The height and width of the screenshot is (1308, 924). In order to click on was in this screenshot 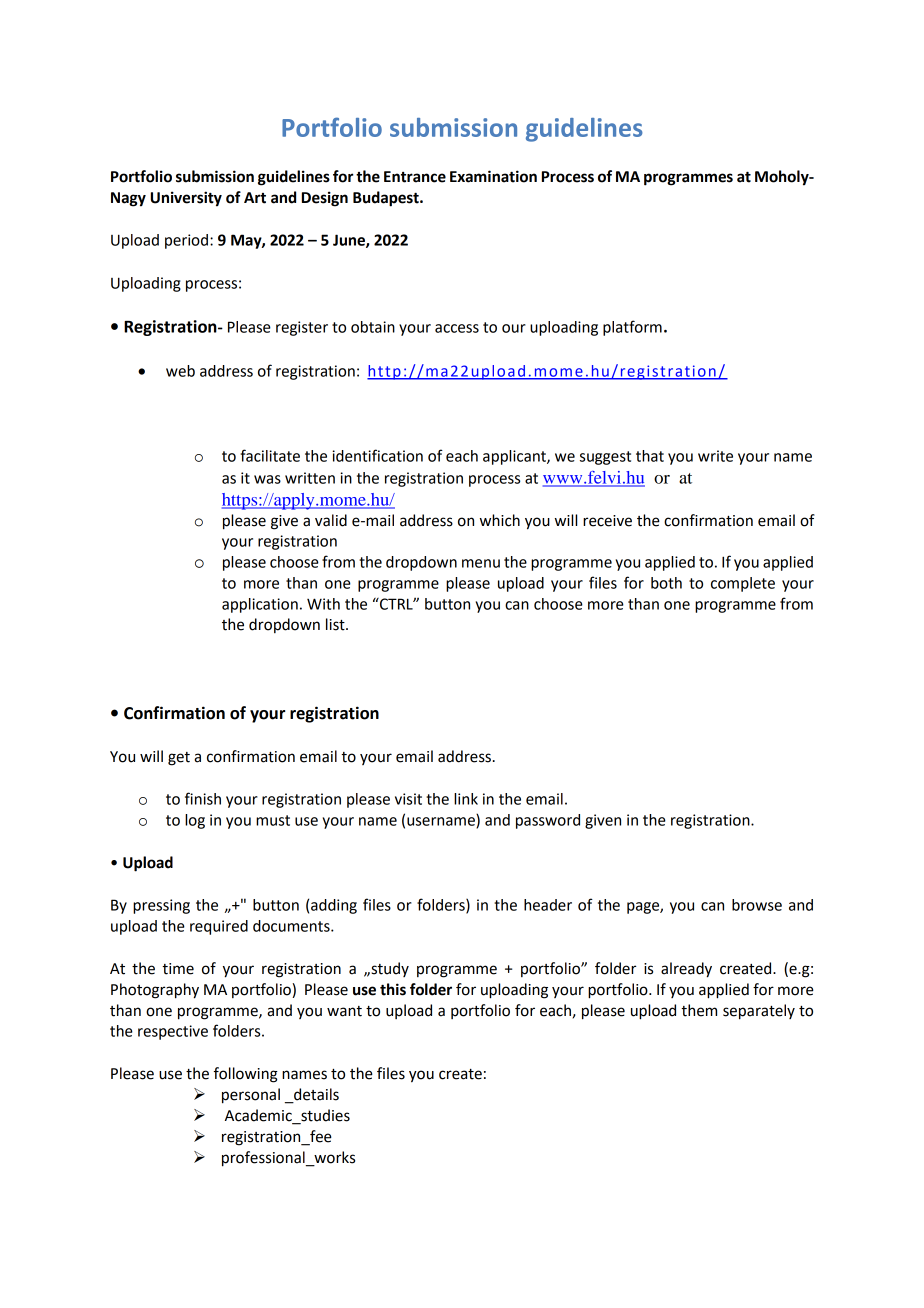, I will do `click(267, 479)`.
